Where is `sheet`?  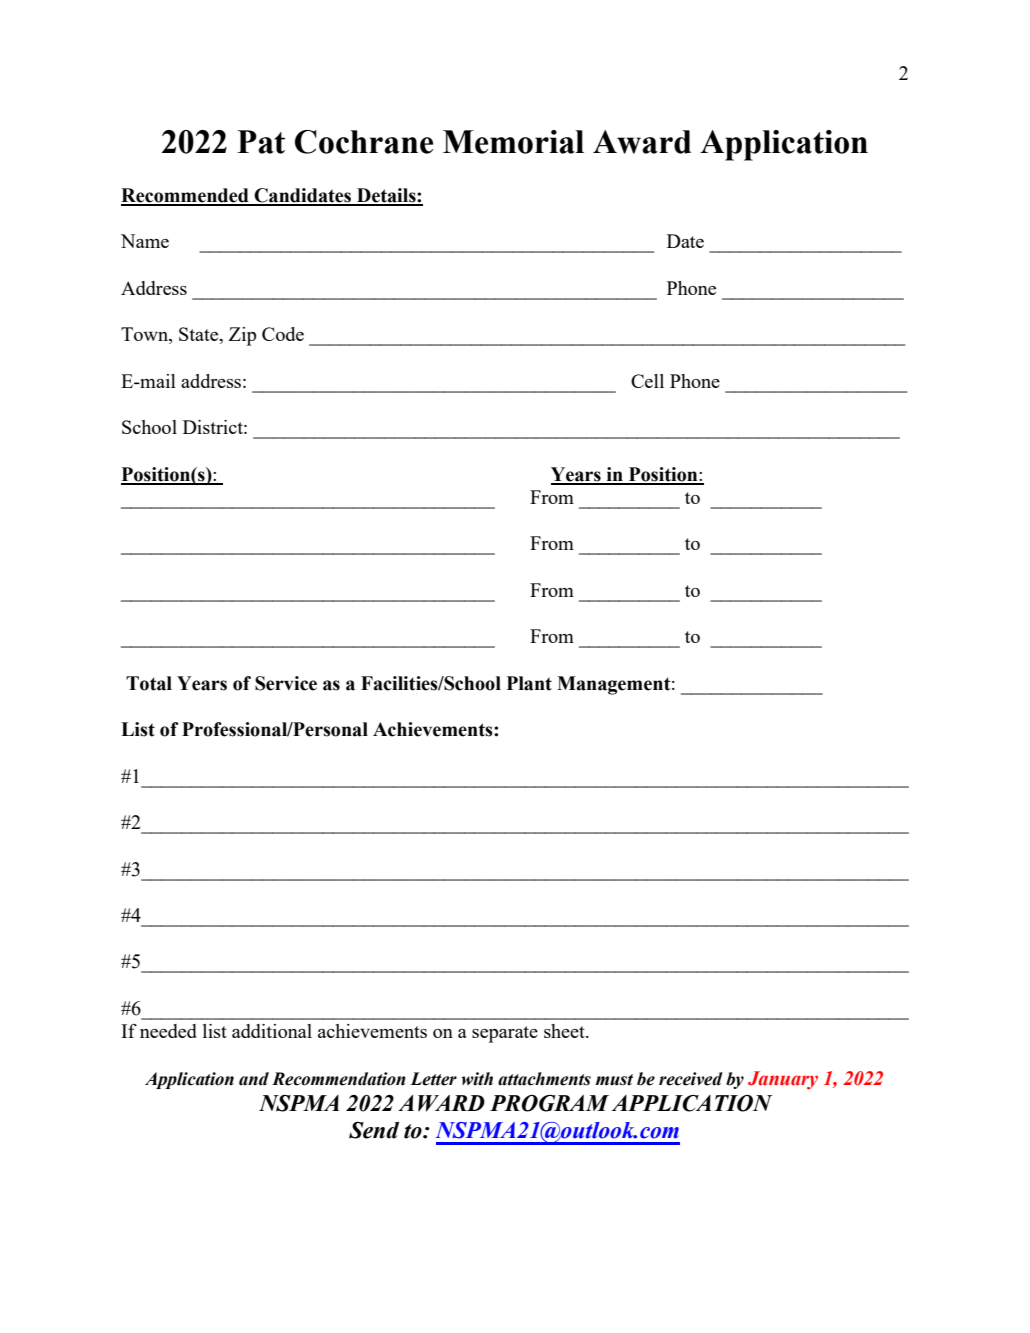 sheet is located at coordinates (565, 1031).
